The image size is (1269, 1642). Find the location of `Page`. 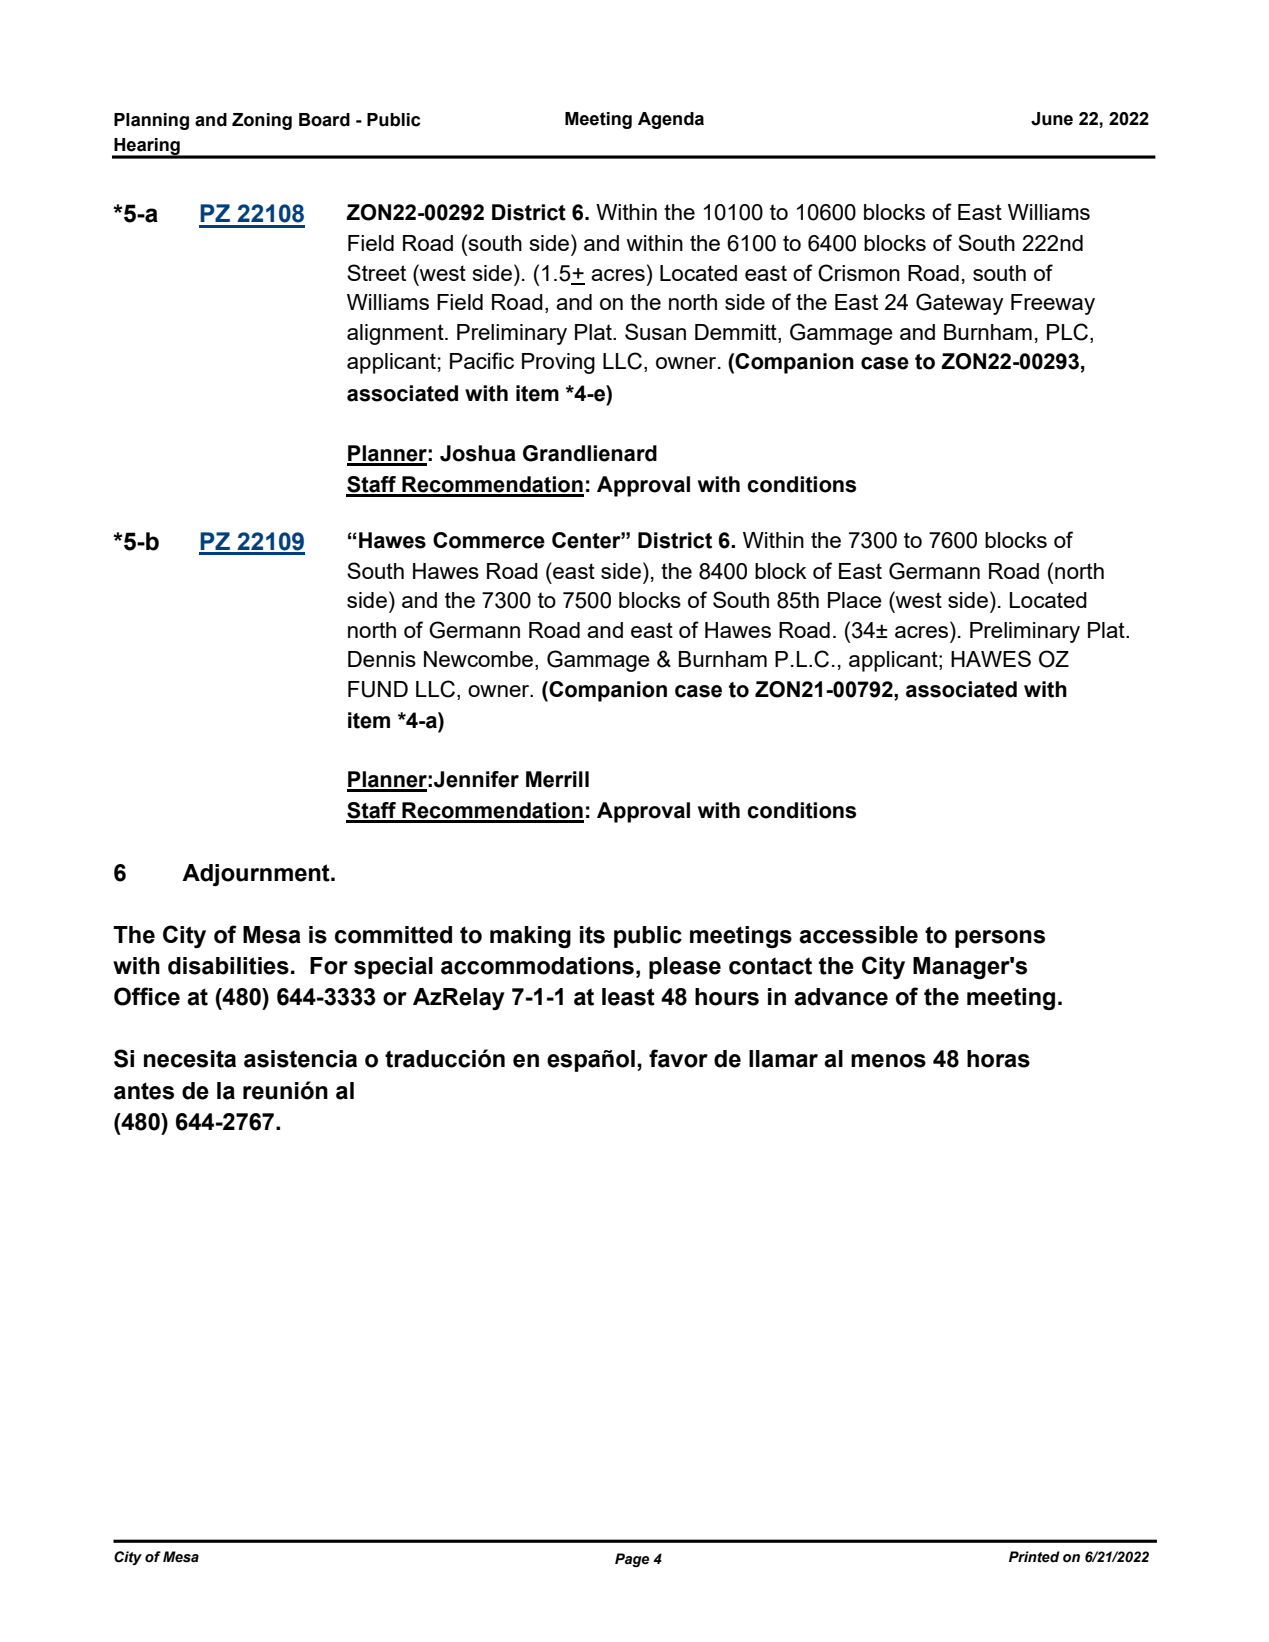

Page is located at coordinates (632, 1560).
